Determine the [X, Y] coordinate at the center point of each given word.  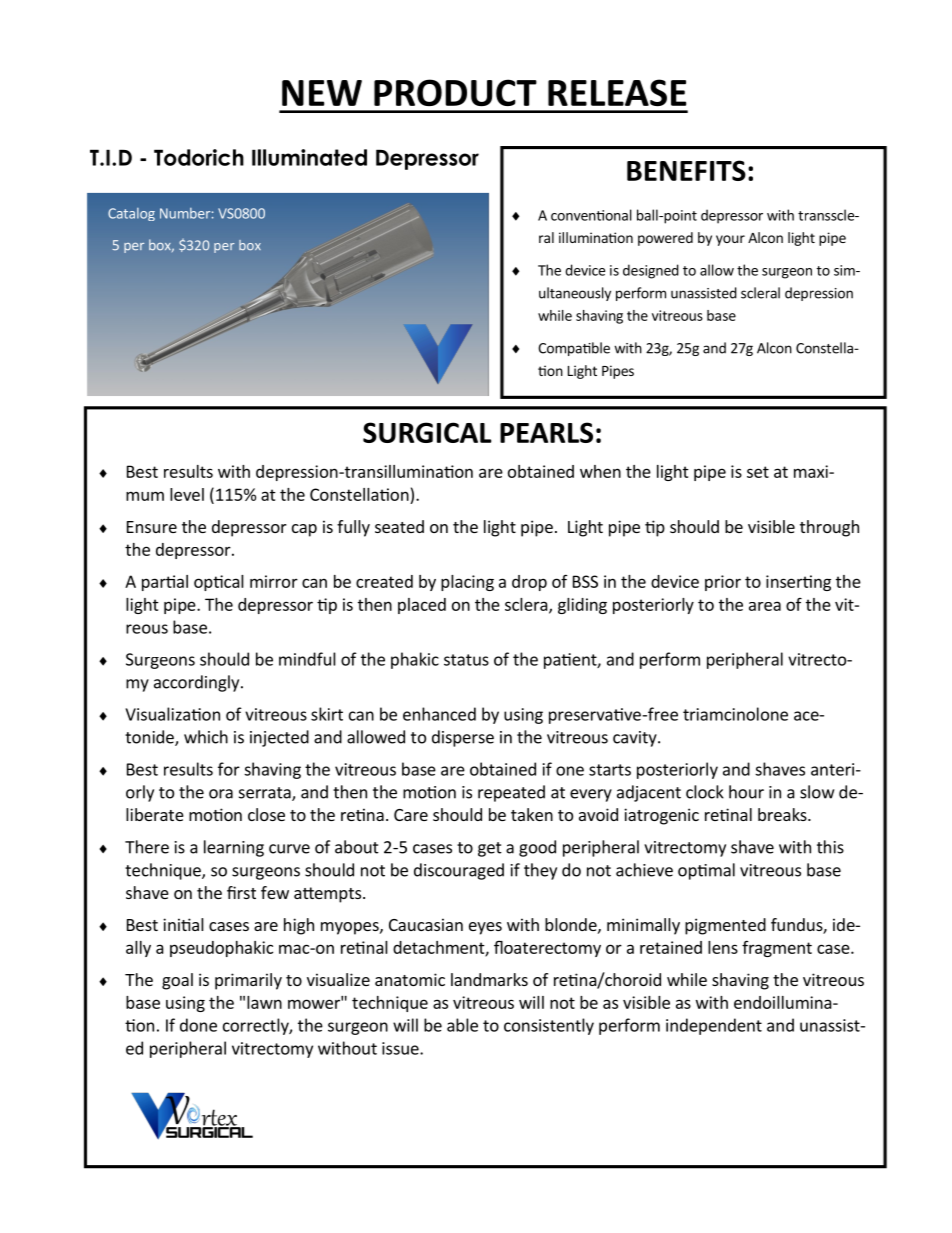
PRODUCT [455, 92]
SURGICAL [427, 432]
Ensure [152, 527]
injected [279, 738]
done [198, 1025]
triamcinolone [735, 714]
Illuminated [309, 157]
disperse [463, 738]
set [758, 472]
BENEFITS [686, 170]
